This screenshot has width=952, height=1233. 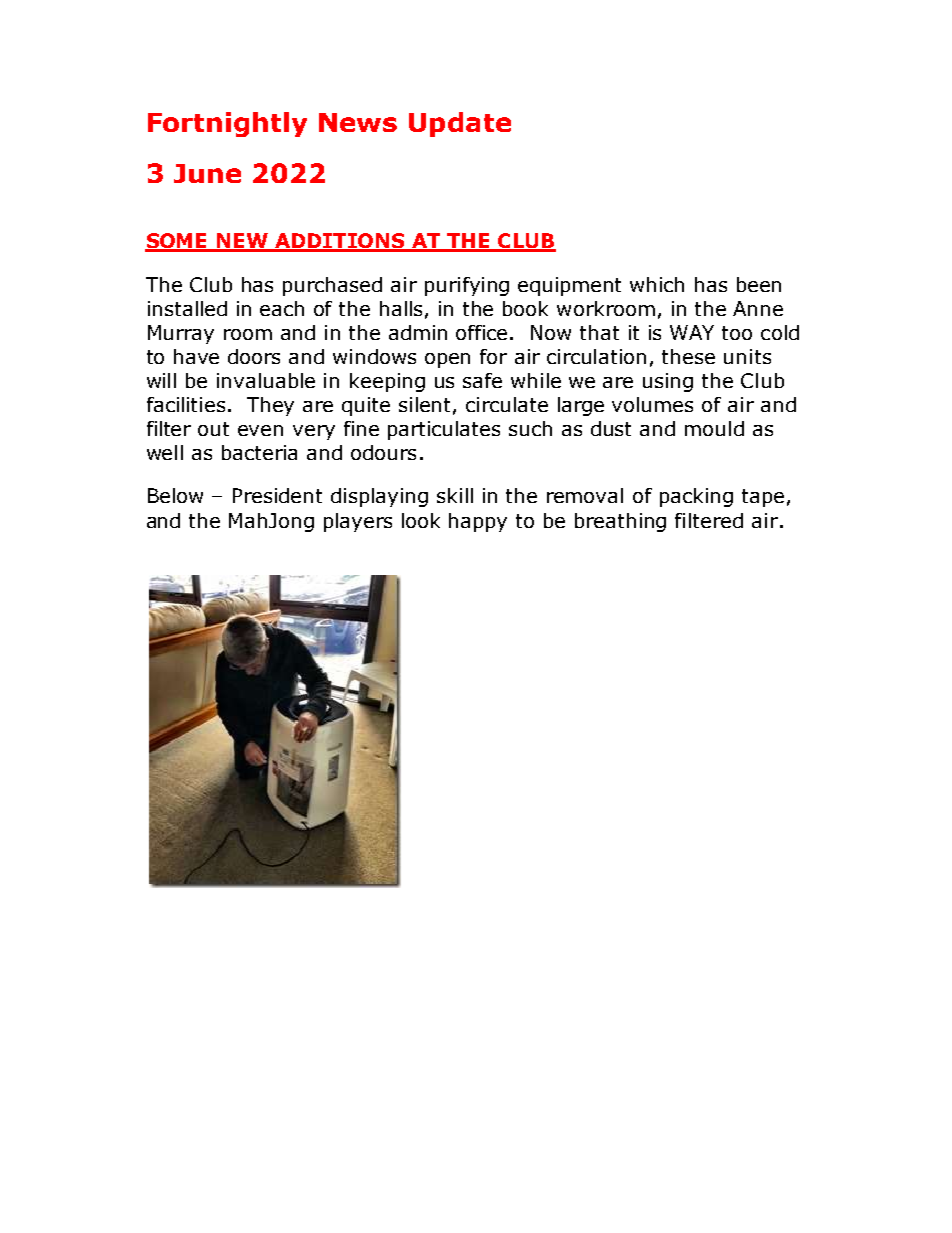 I want to click on each, so click(x=282, y=308).
